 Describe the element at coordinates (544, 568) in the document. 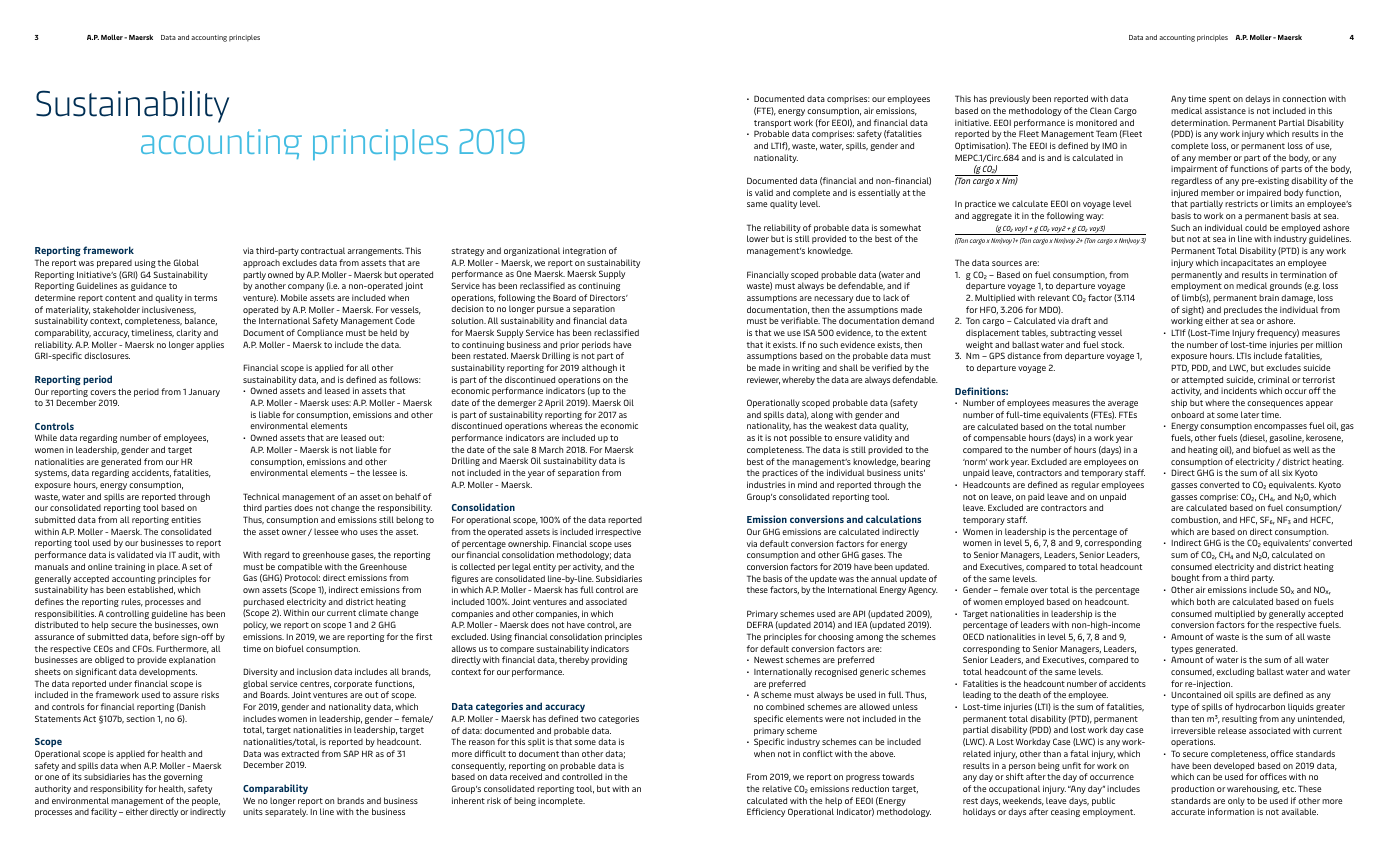

I see `entity` at that location.
